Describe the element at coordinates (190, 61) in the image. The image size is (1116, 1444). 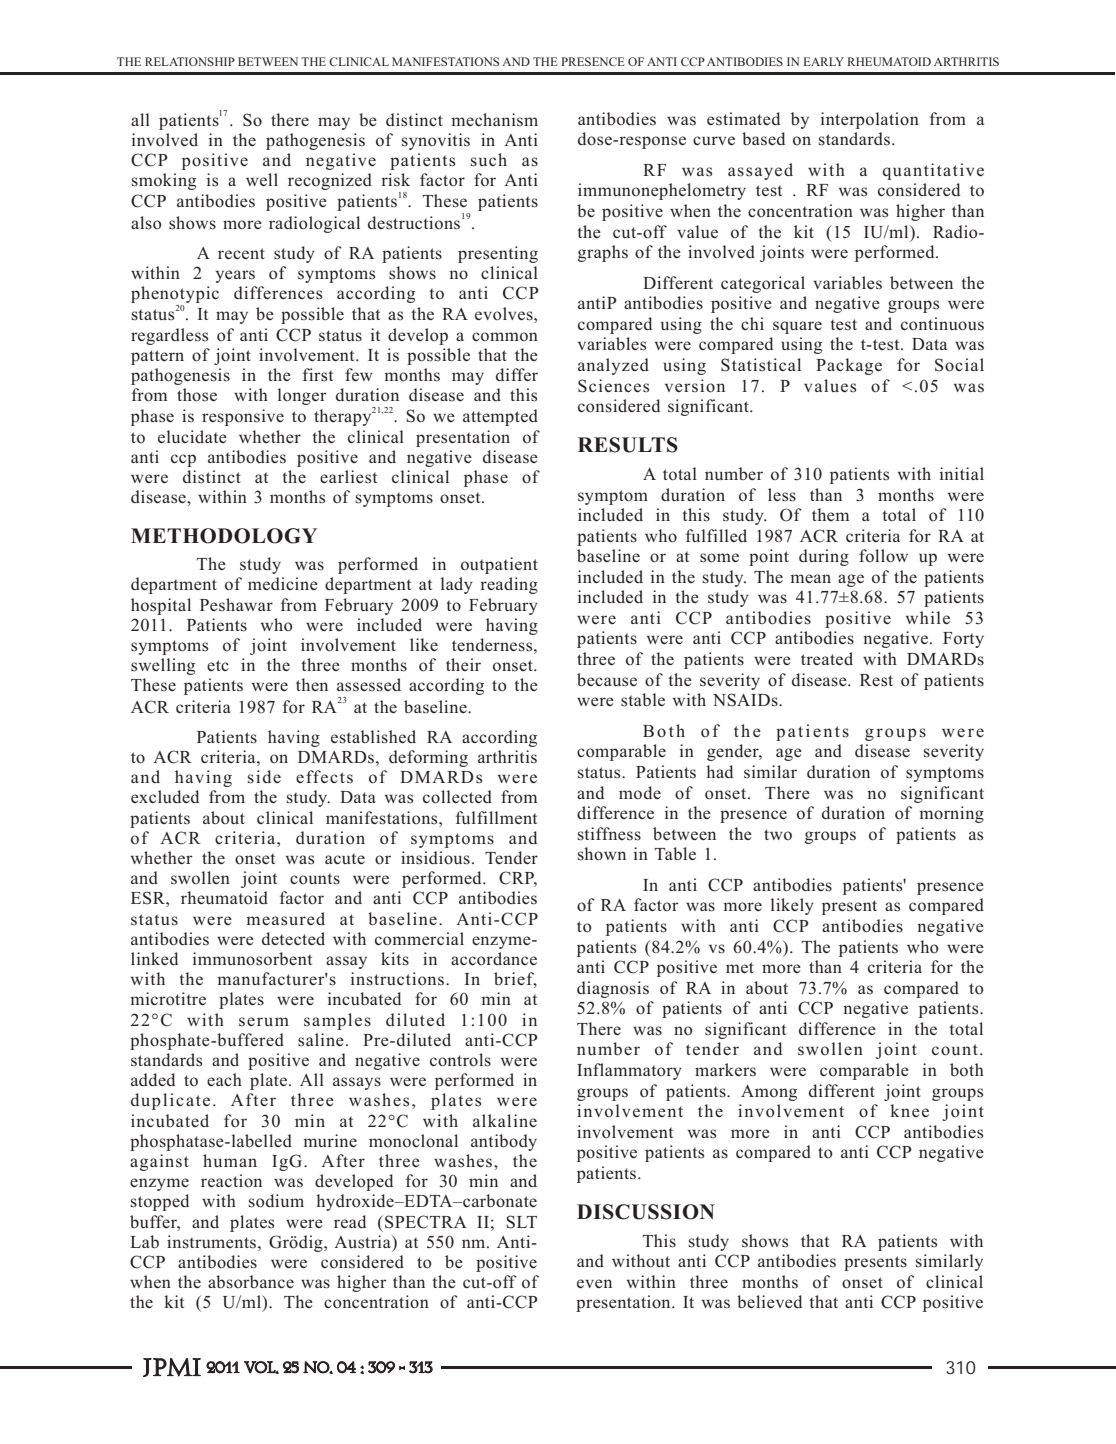
I see `RELATIONSHIP` at that location.
